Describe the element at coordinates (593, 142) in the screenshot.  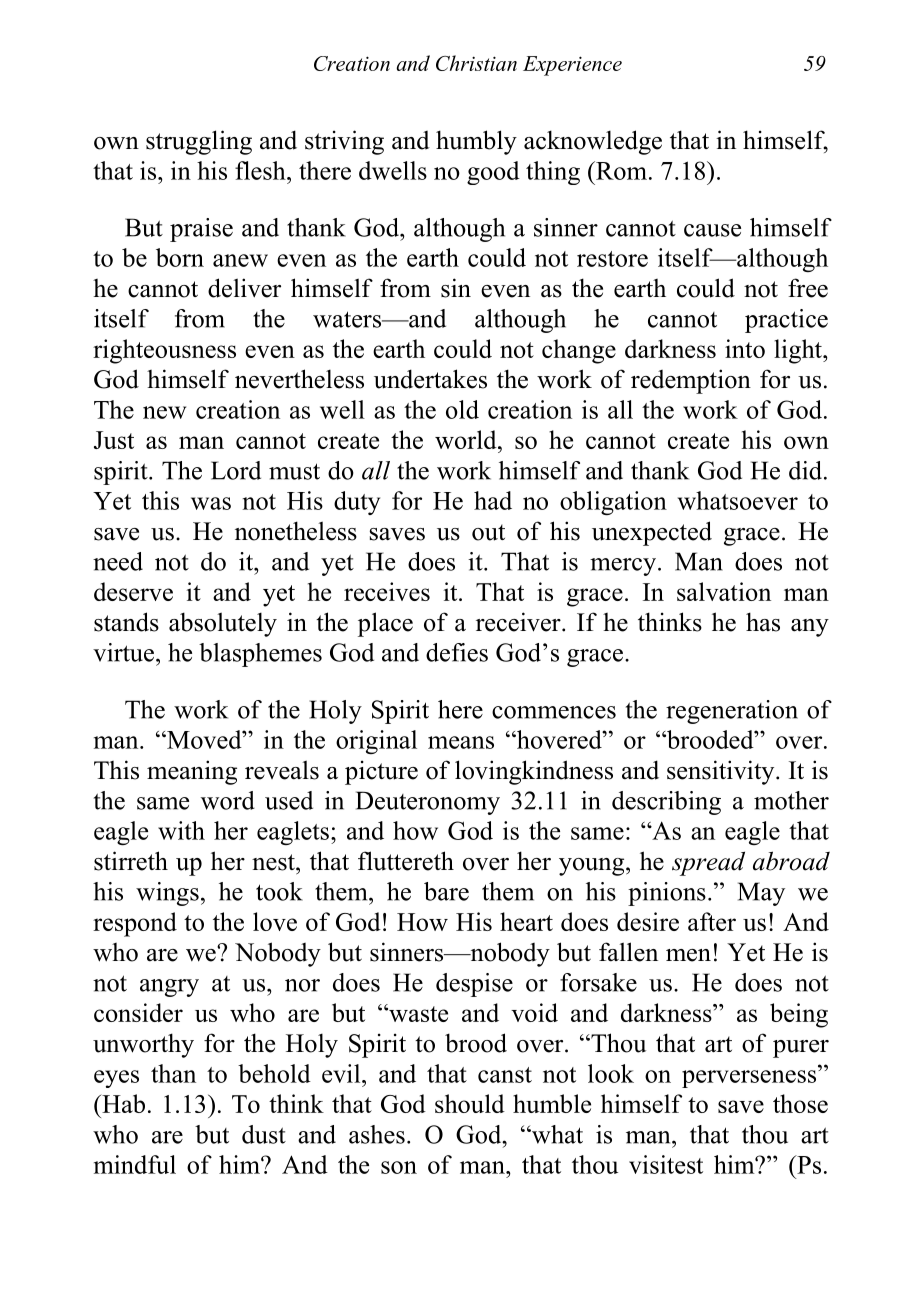
I see `acknowledge` at that location.
